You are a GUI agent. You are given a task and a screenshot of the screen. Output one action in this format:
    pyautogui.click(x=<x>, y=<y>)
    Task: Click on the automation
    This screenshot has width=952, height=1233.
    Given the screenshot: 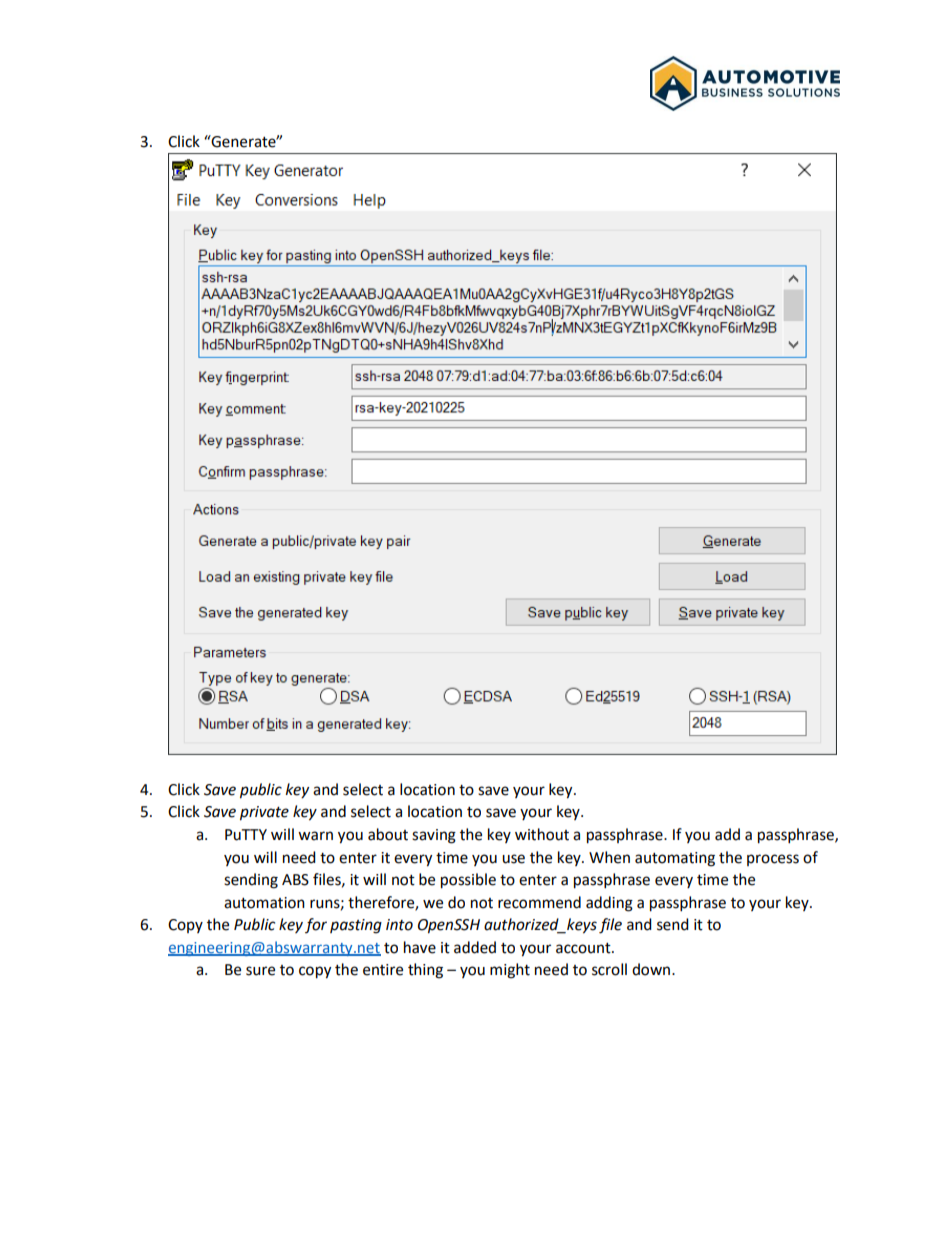 What is the action you would take?
    pyautogui.click(x=264, y=903)
